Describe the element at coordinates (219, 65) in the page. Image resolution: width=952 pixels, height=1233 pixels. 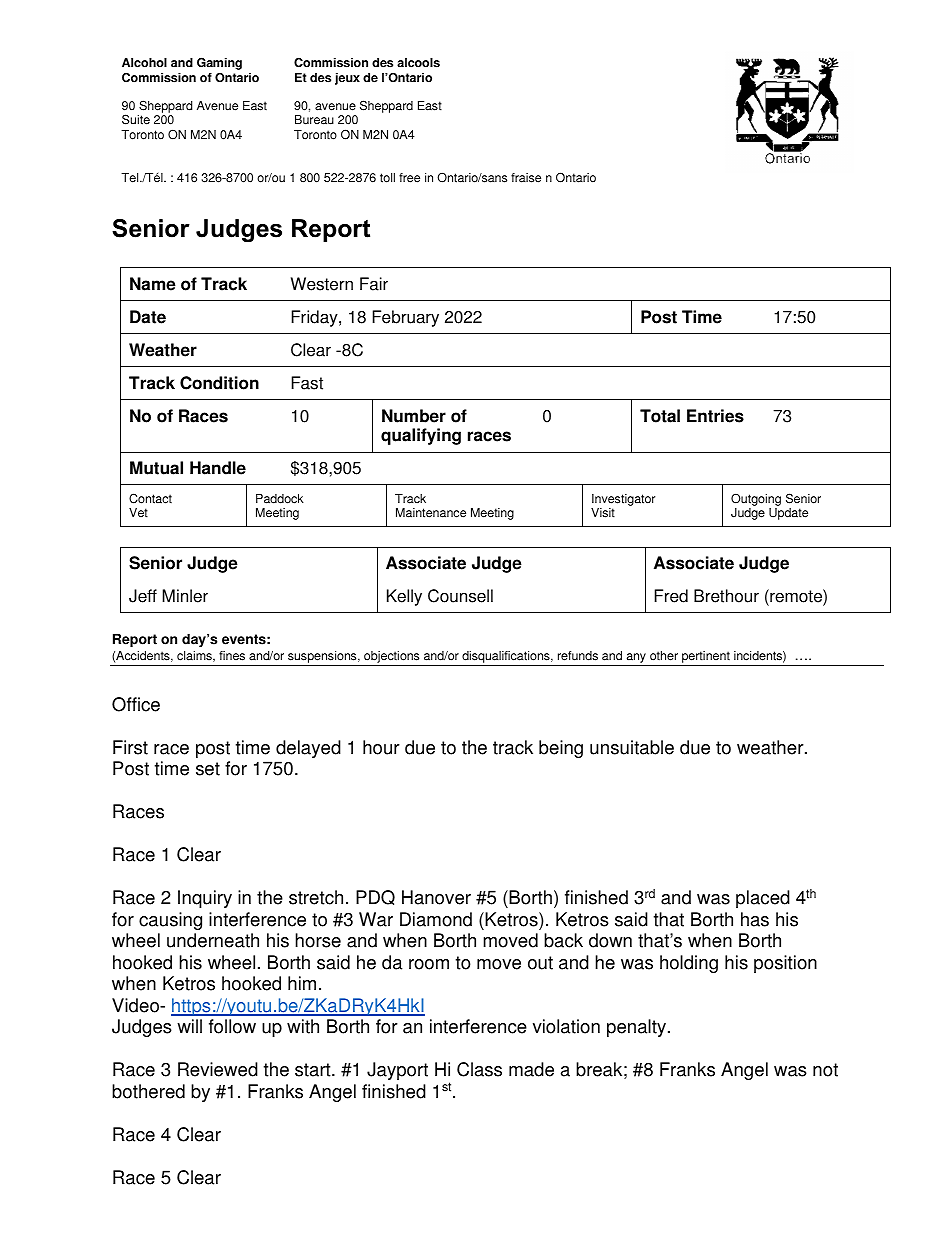
I see `Gaming` at that location.
